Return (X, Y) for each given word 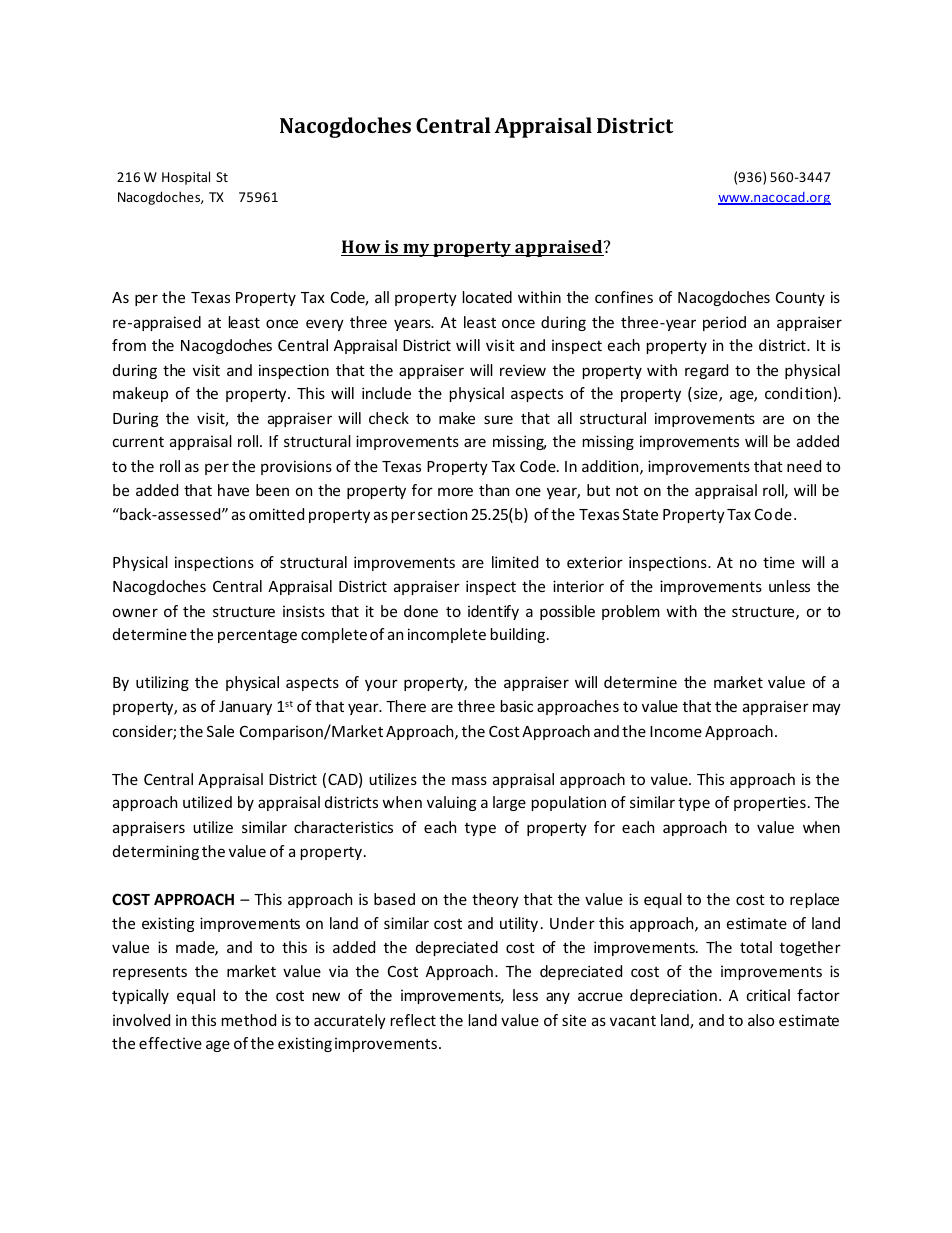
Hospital (186, 178)
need (804, 466)
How (362, 248)
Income (676, 731)
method (249, 1020)
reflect (413, 1020)
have (233, 490)
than (494, 490)
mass (469, 780)
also (761, 1020)
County (800, 299)
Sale (220, 731)
